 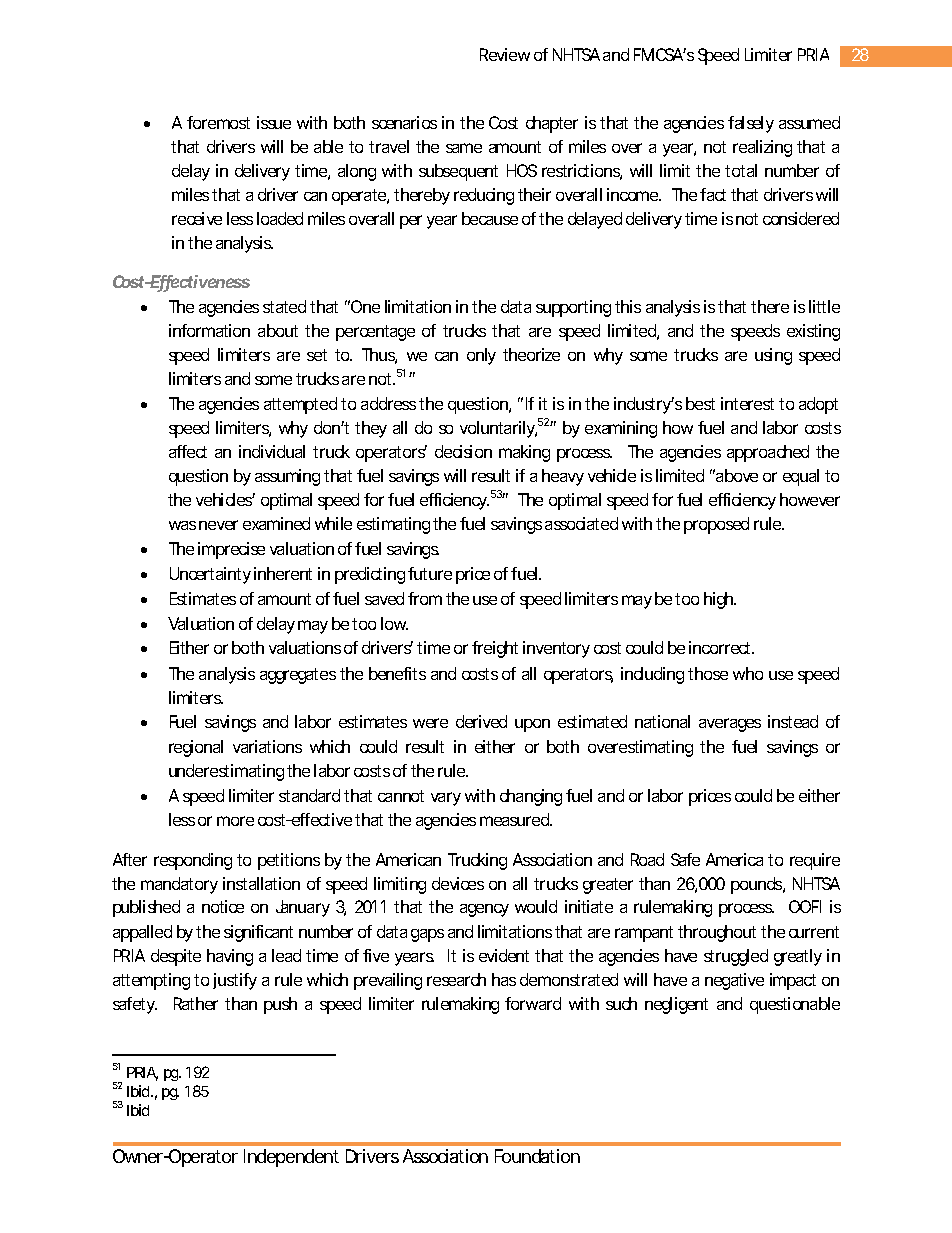 I want to click on devices, so click(x=458, y=883).
